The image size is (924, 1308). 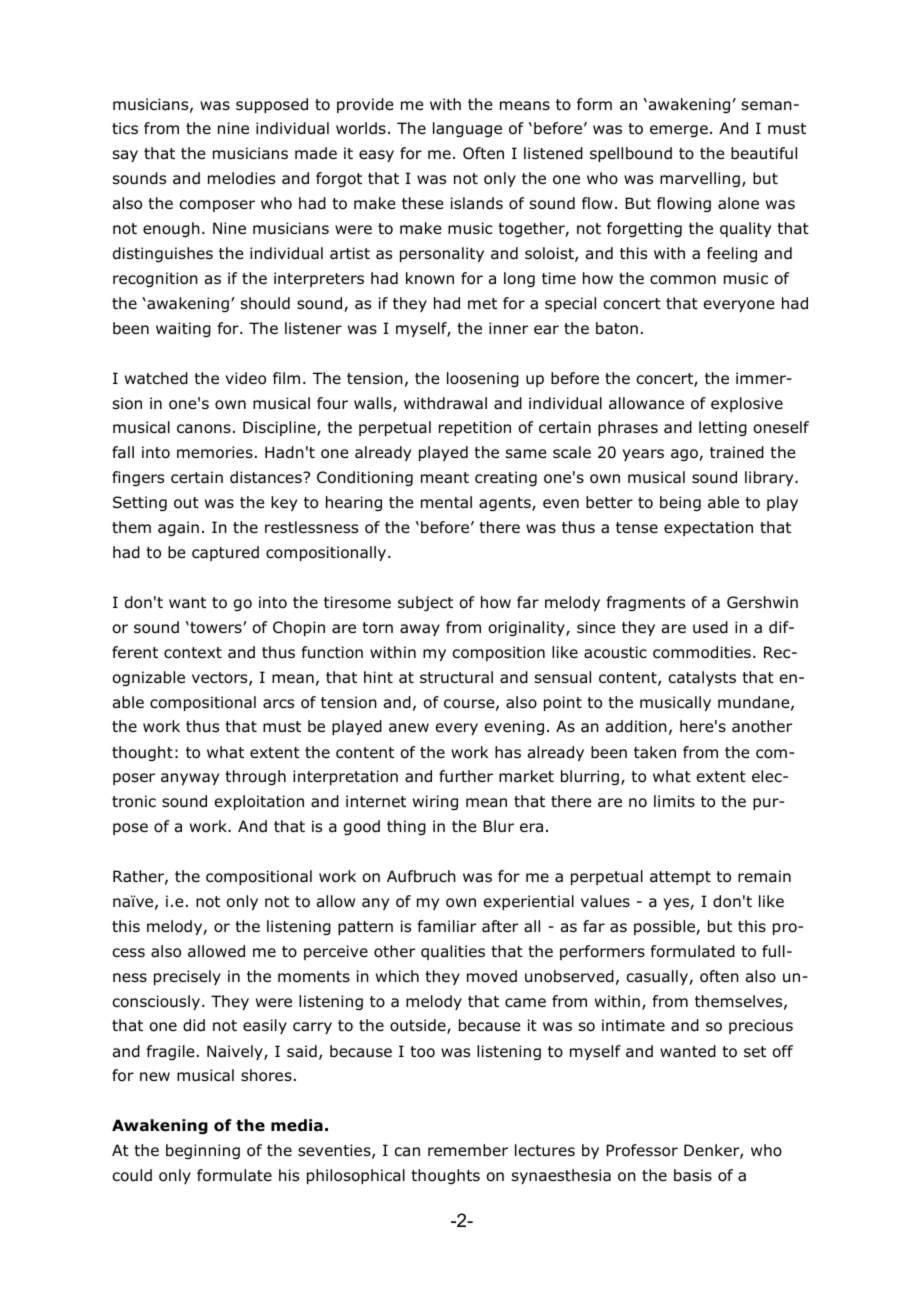 I want to click on wiring, so click(x=435, y=802).
